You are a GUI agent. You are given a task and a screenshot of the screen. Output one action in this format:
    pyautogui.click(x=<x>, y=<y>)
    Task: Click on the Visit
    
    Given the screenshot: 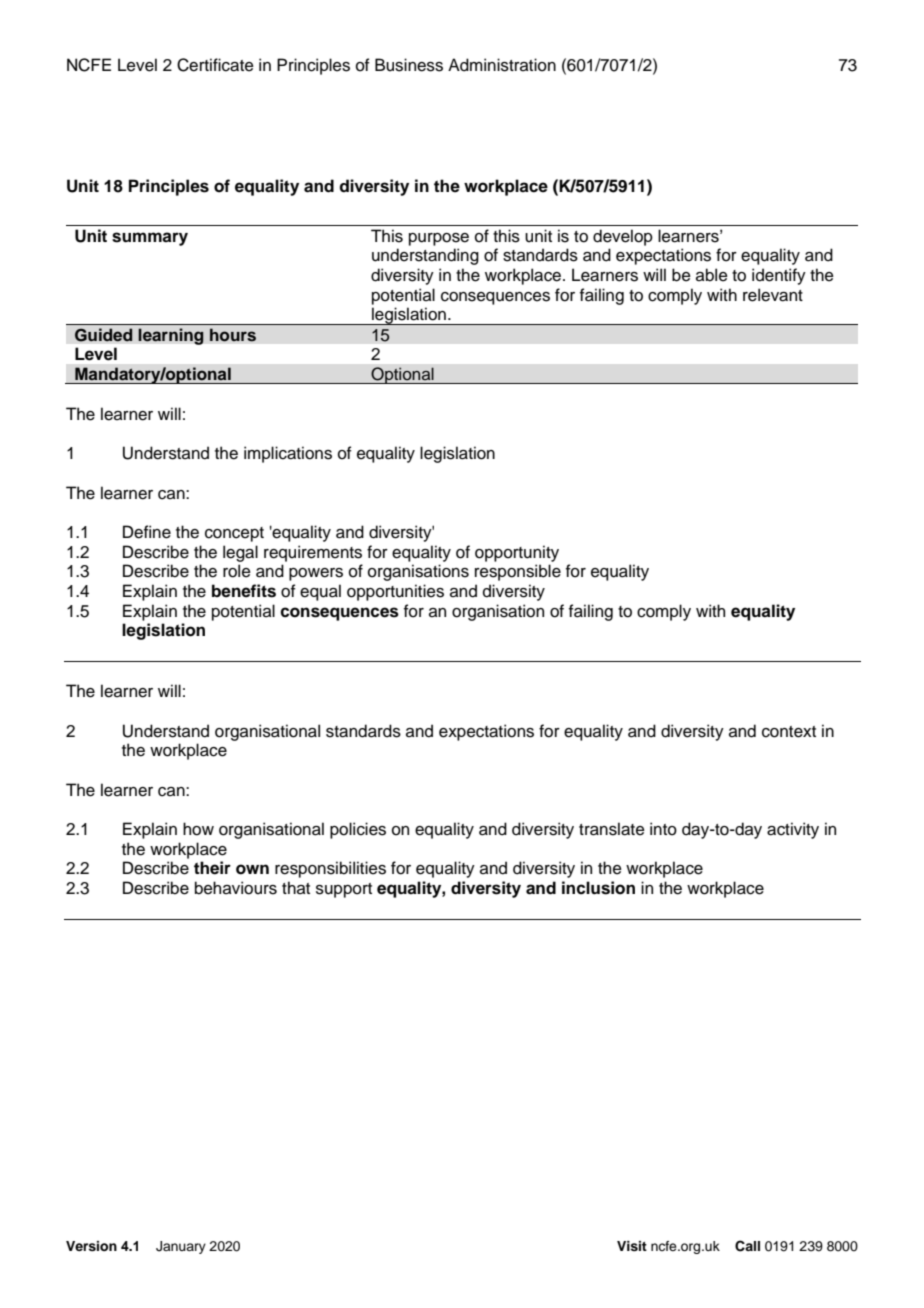 What is the action you would take?
    pyautogui.click(x=632, y=1246)
